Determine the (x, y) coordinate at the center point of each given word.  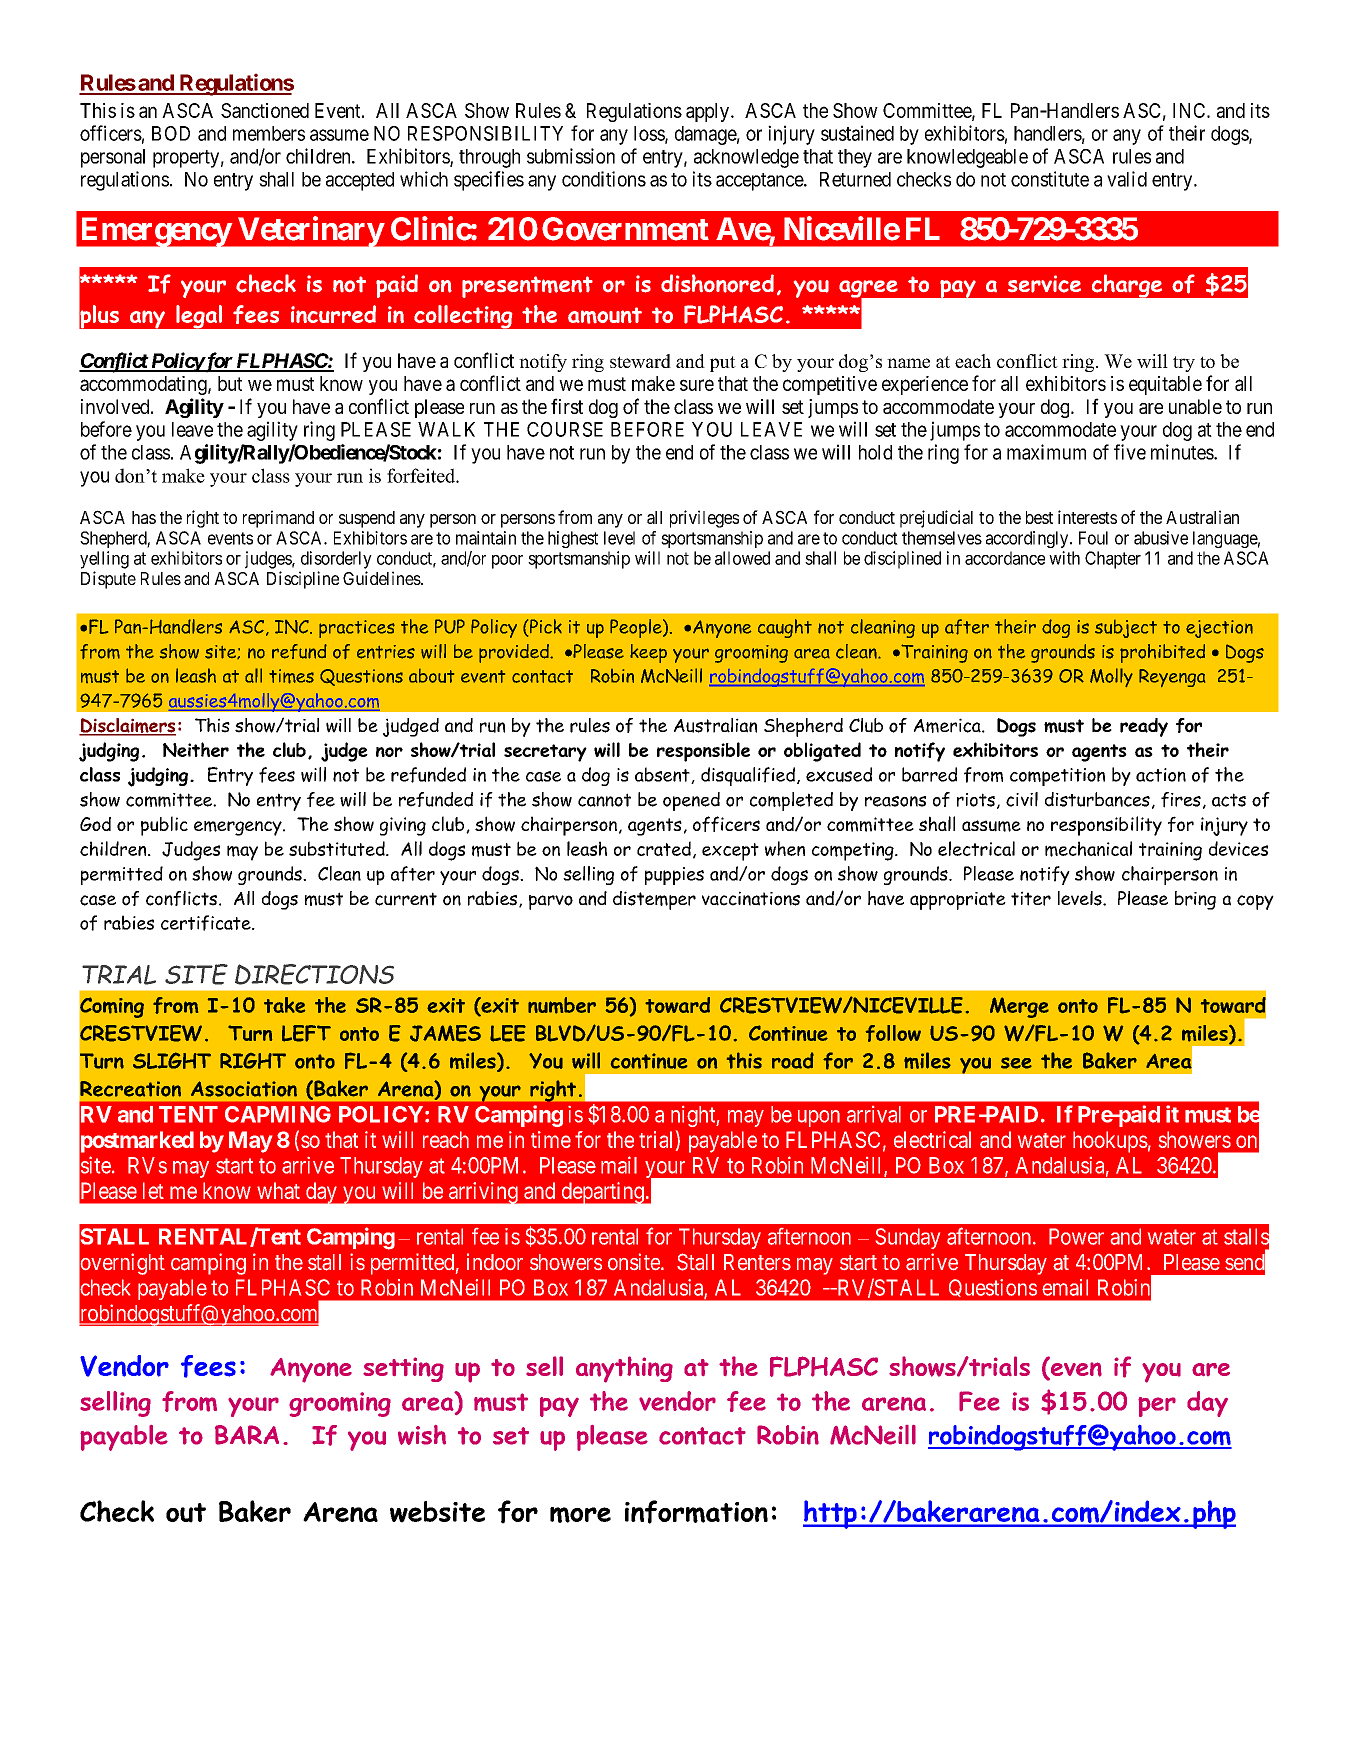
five (1130, 452)
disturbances (1097, 799)
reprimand (278, 519)
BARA (247, 1435)
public (164, 826)
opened (691, 801)
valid (1127, 179)
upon (819, 1118)
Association (244, 1089)
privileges (704, 519)
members (269, 133)
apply (709, 112)
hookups (1110, 1142)
